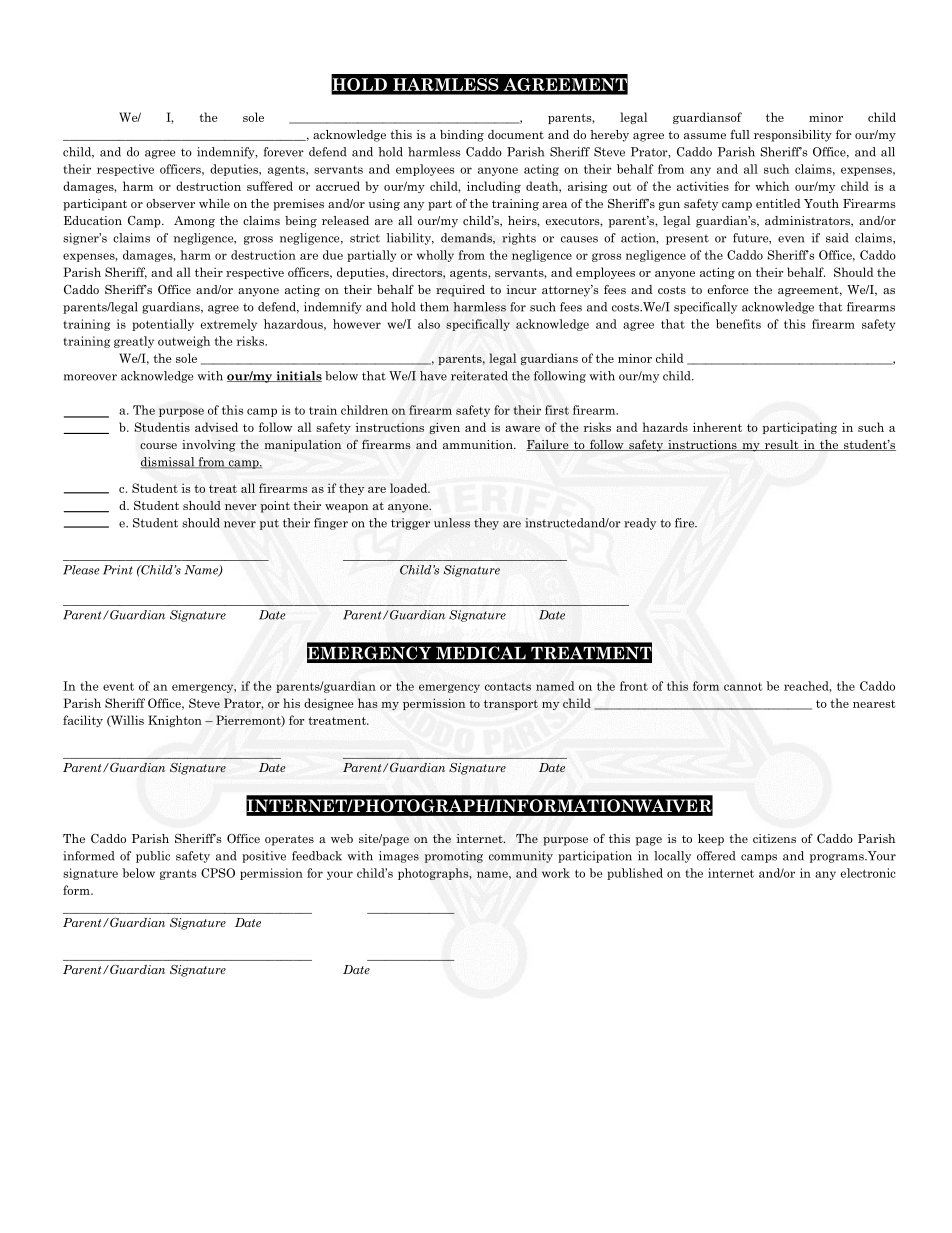 The image size is (952, 1233). What do you see at coordinates (153, 857) in the document?
I see `public` at bounding box center [153, 857].
